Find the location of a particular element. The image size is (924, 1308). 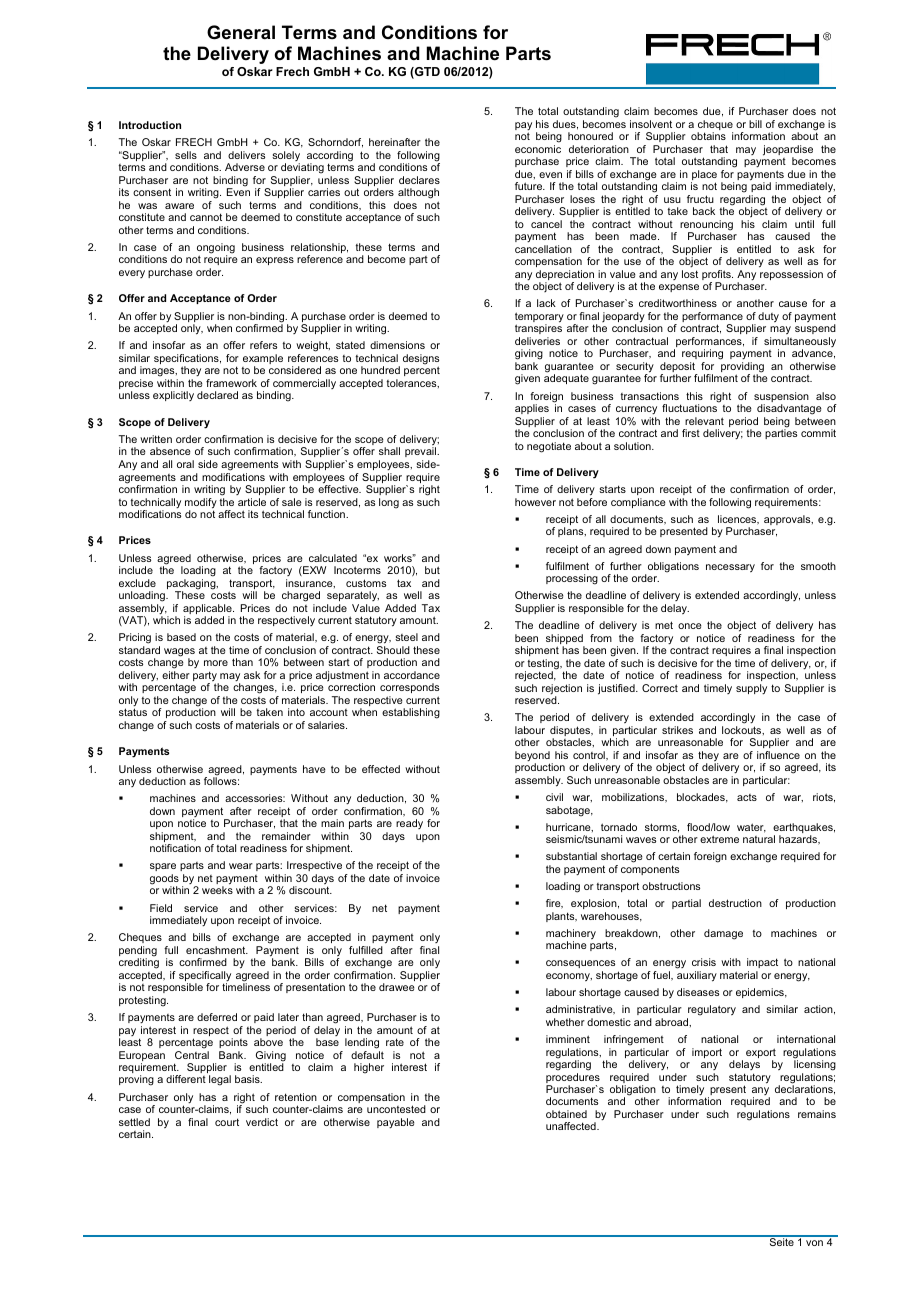

economic is located at coordinates (538, 149).
